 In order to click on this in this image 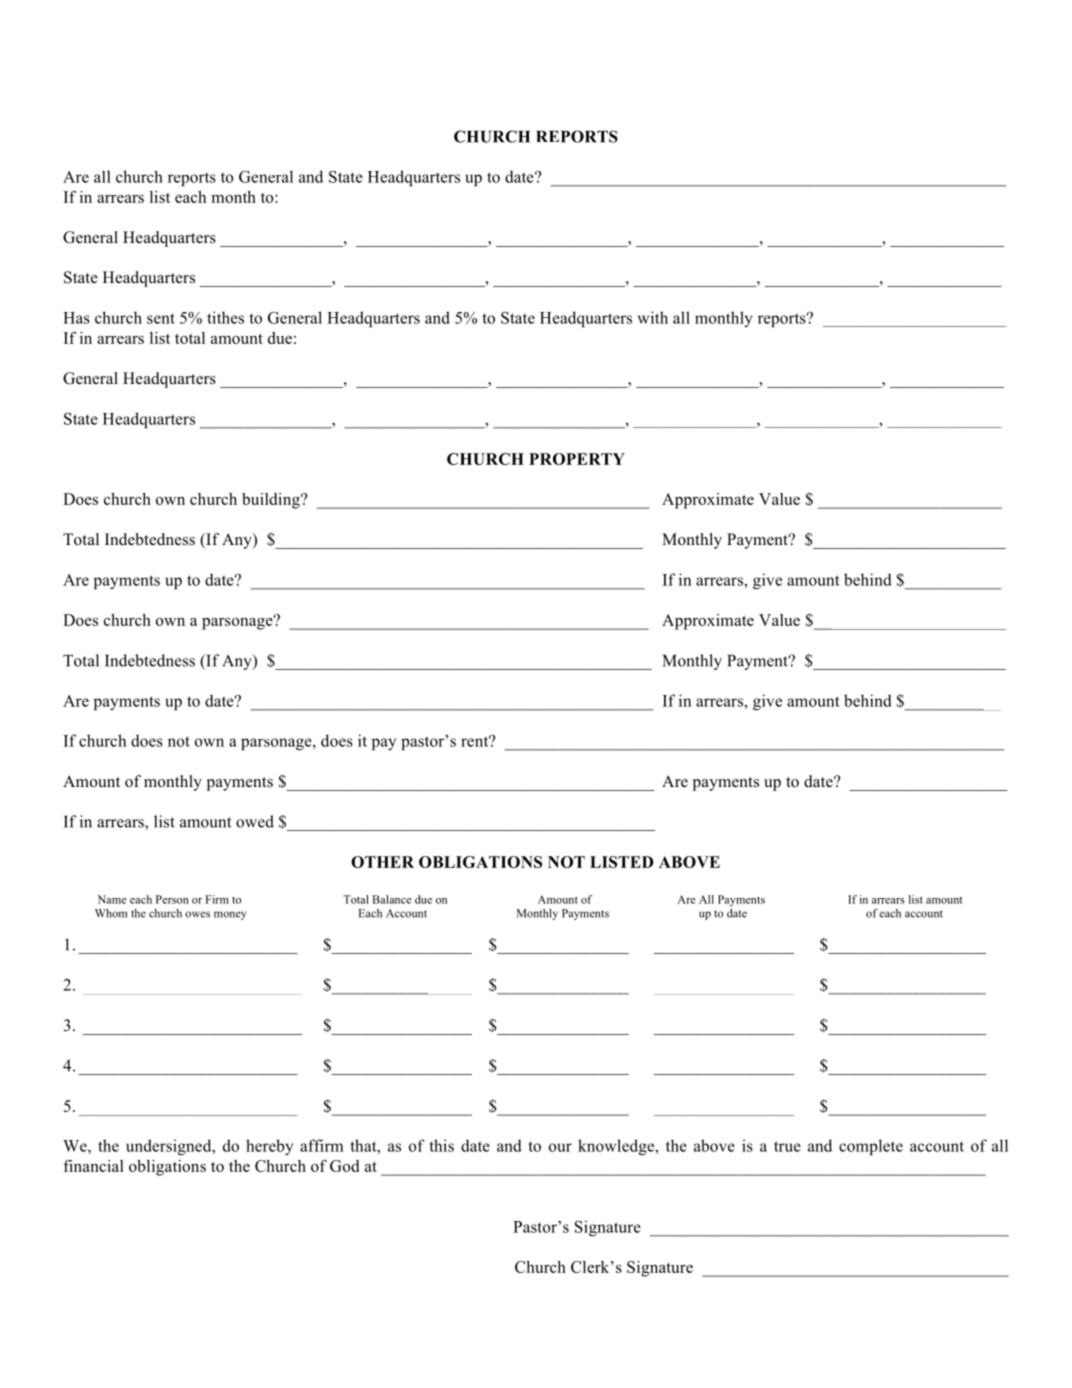, I will do `click(441, 1145)`.
